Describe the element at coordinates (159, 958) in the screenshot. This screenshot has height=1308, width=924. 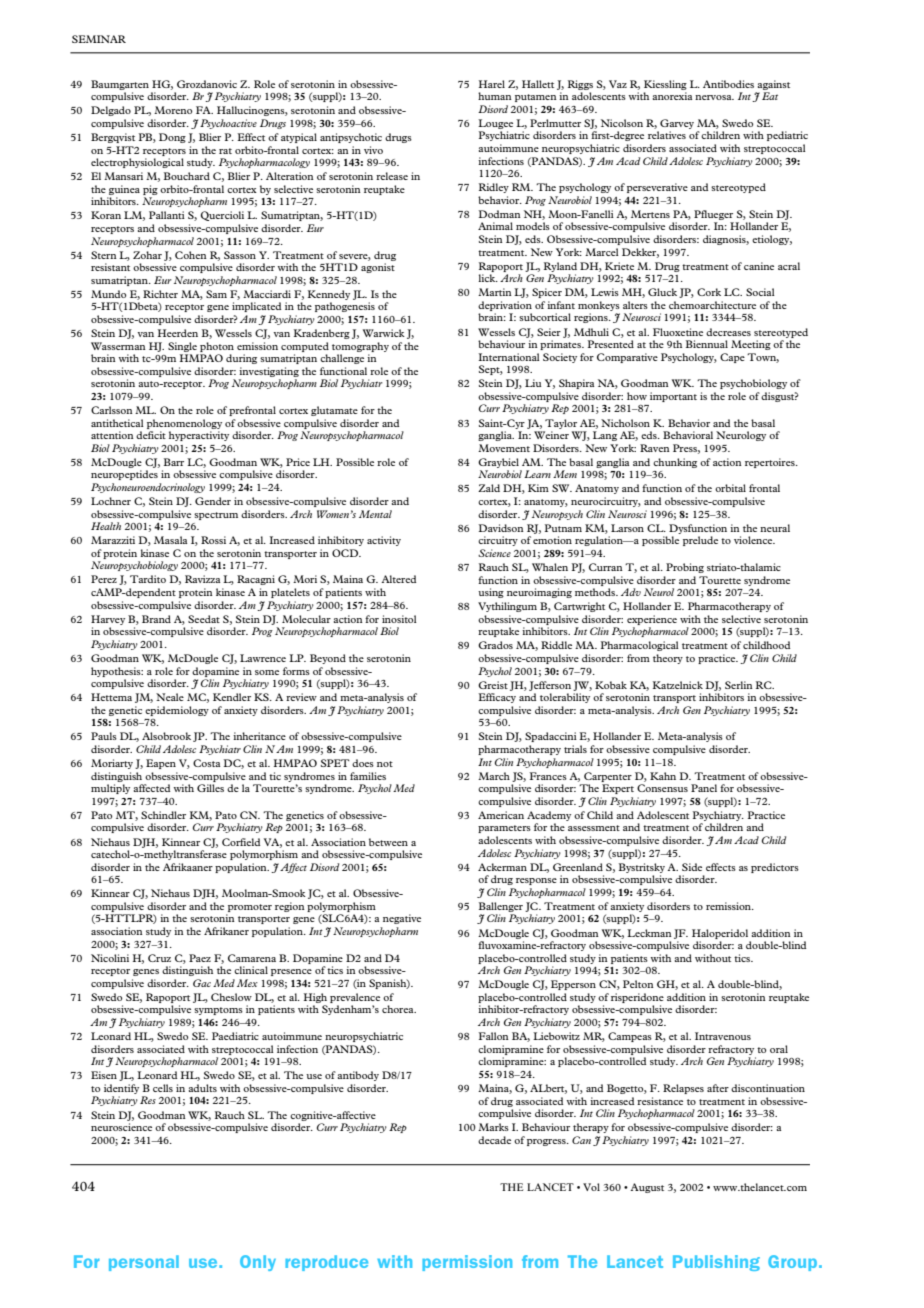
I see `Cruz` at that location.
